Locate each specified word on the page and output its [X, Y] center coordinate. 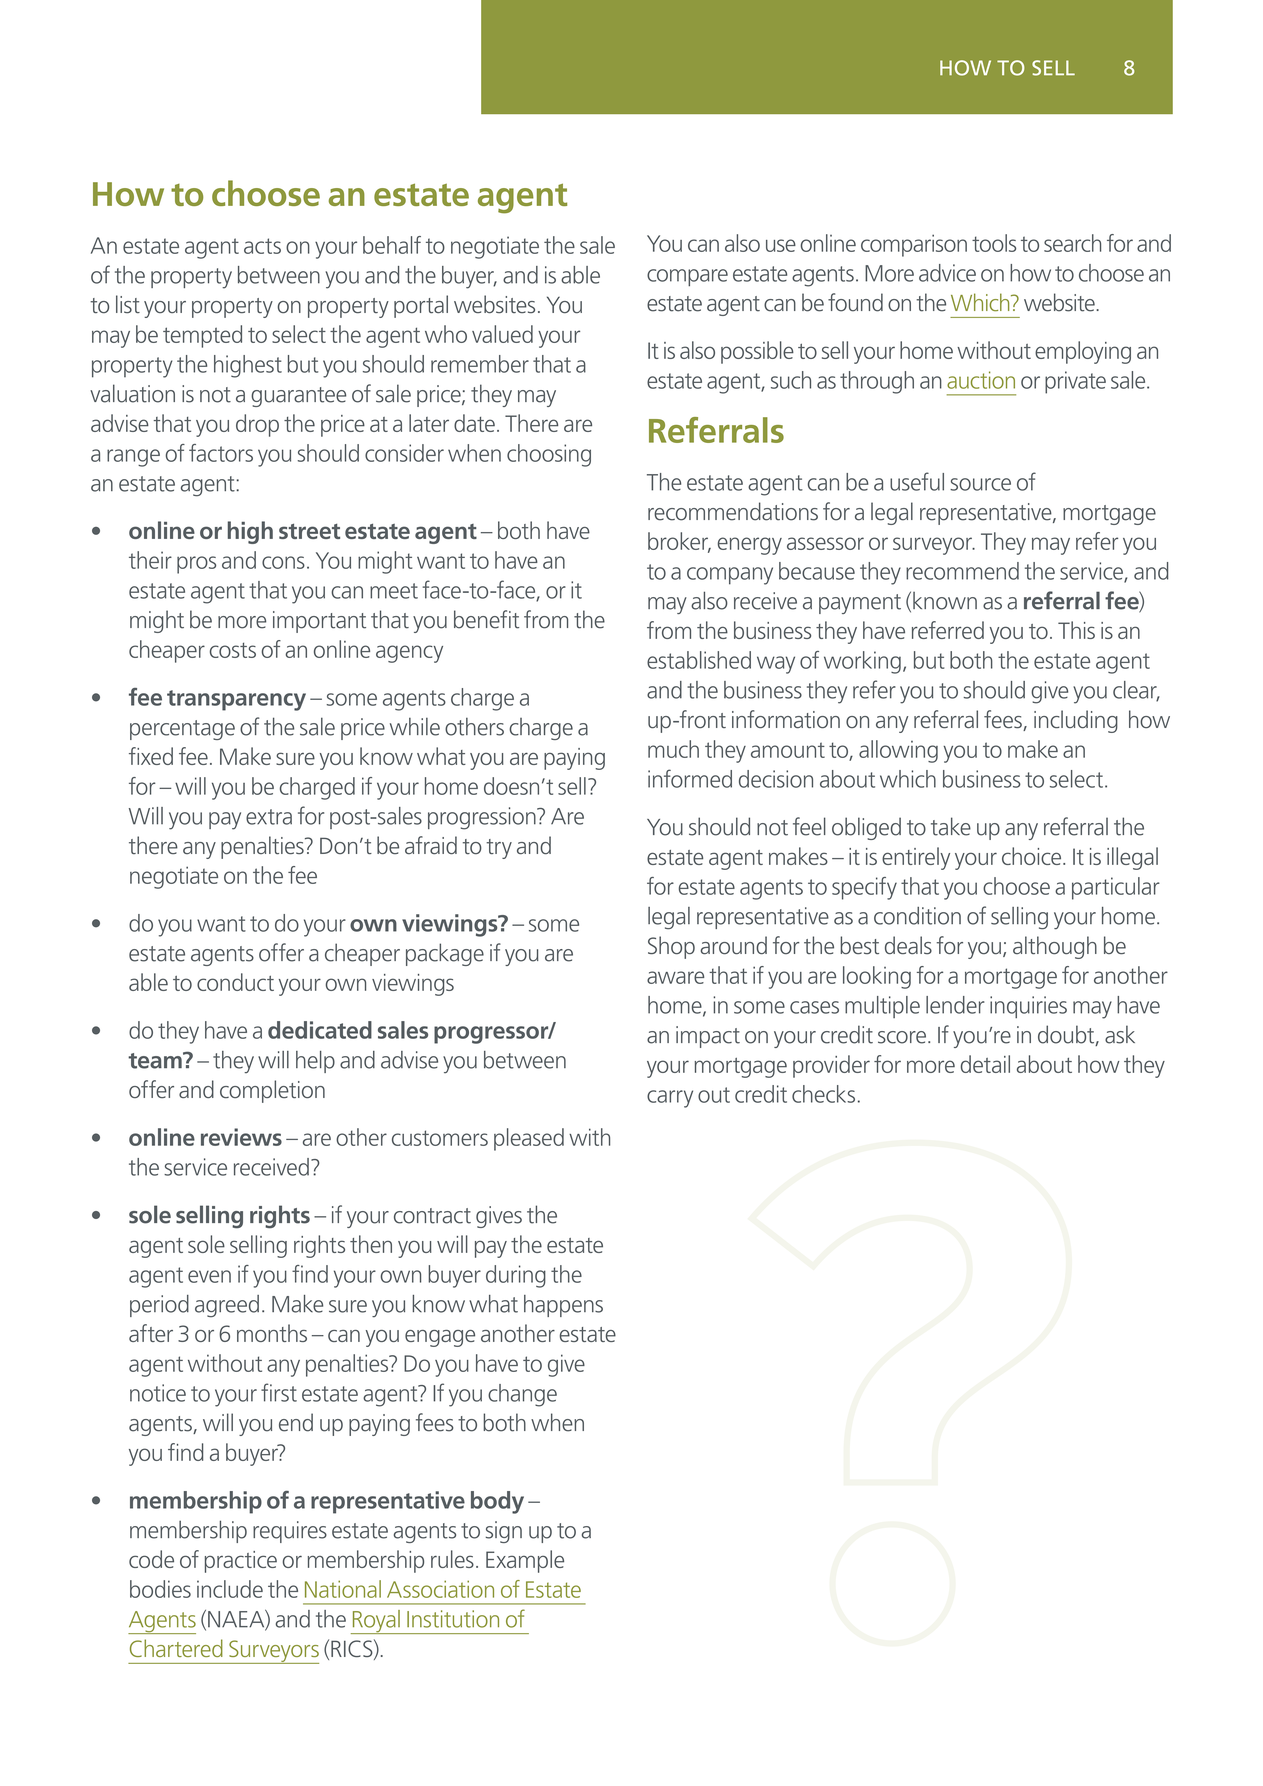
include [230, 1589]
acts [262, 246]
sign [504, 1532]
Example [525, 1561]
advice [947, 273]
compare [687, 277]
